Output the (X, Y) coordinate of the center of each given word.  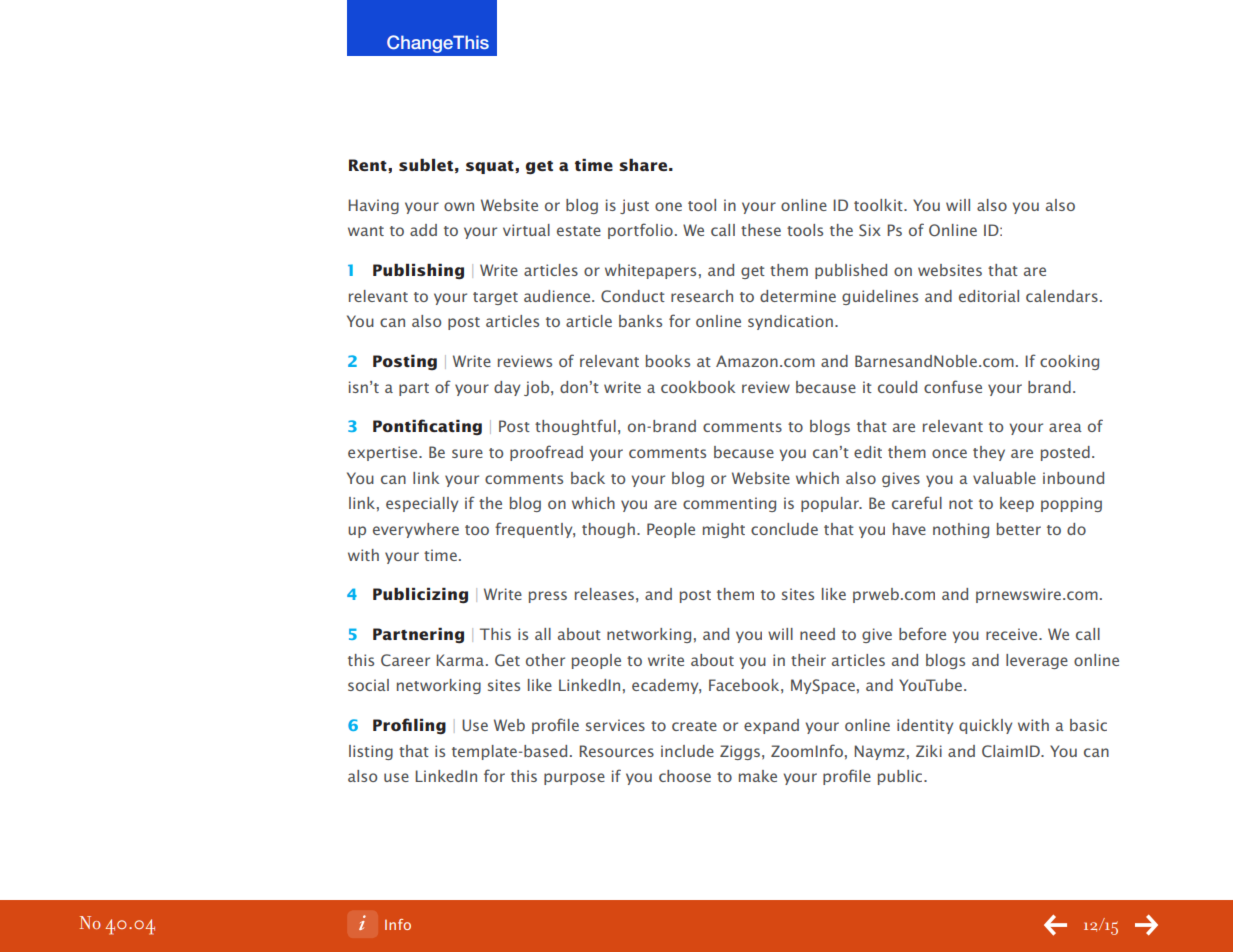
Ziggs (740, 752)
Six (870, 230)
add (423, 230)
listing (371, 752)
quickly (985, 726)
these (761, 230)
